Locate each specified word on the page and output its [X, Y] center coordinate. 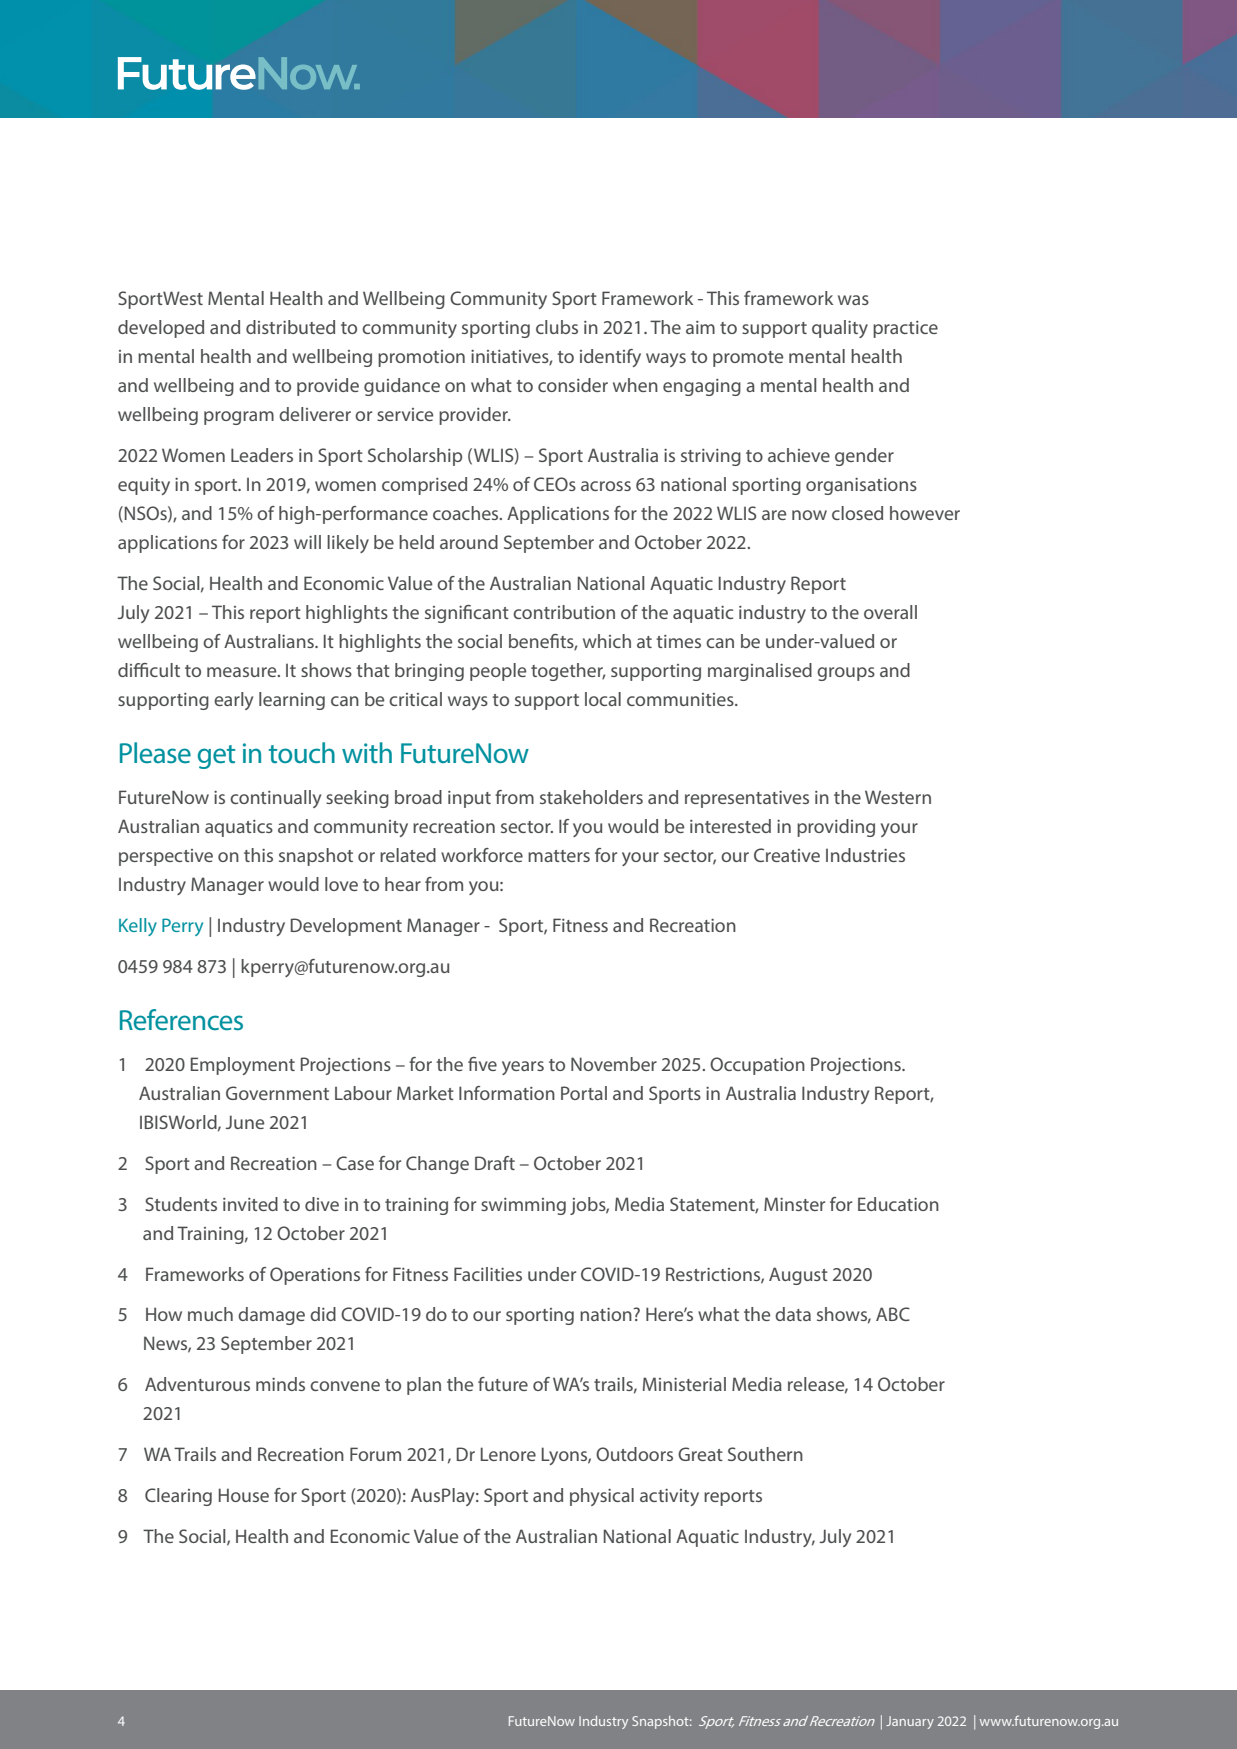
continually [275, 799]
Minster [794, 1204]
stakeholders [591, 797]
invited [250, 1204]
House [244, 1495]
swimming [523, 1206]
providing [836, 828]
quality [840, 329]
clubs [557, 327]
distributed [290, 327]
